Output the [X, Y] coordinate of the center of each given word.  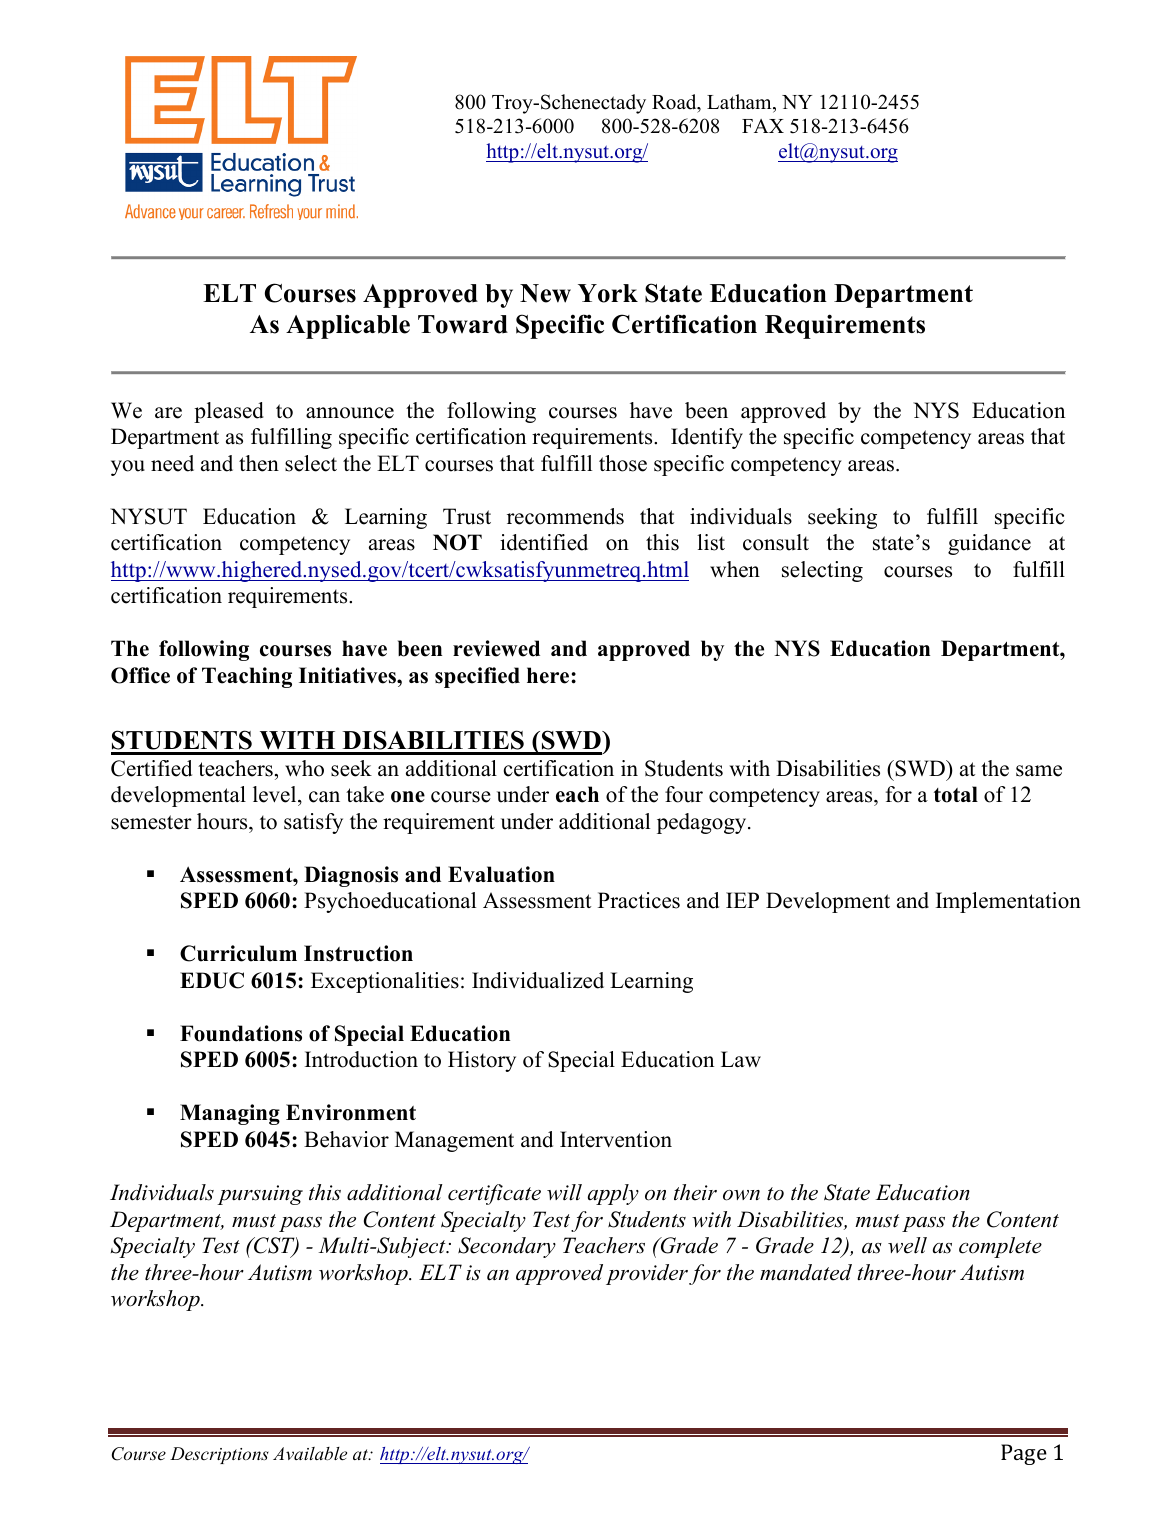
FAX [763, 126]
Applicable [348, 326]
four [684, 794]
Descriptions [219, 1455]
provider [647, 1274]
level [276, 796]
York [608, 293]
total [956, 794]
